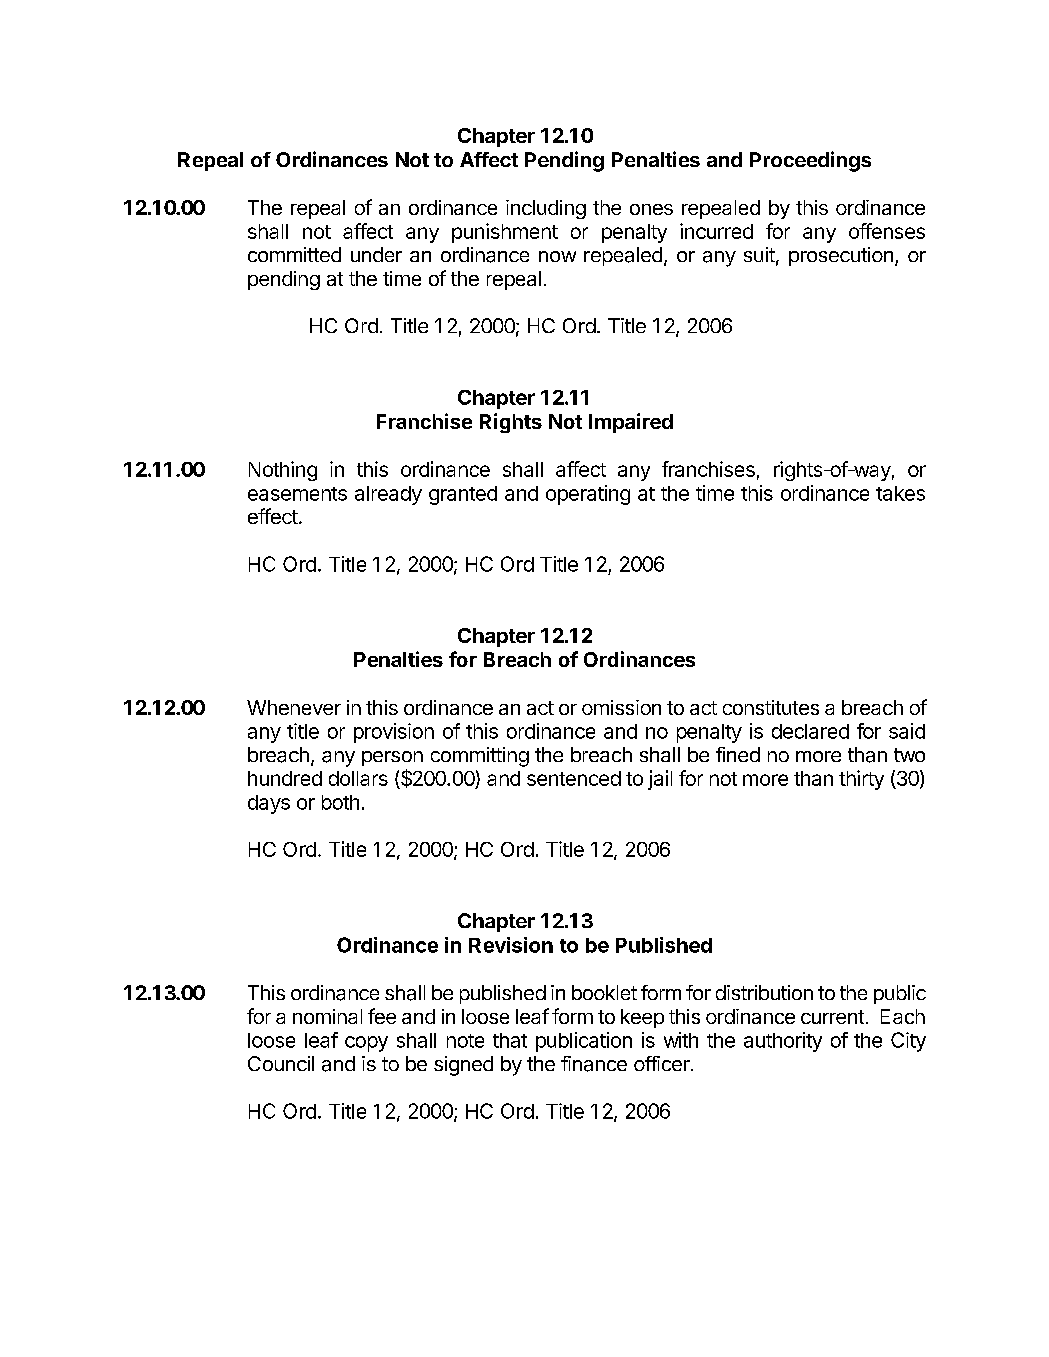 The height and width of the document is (1357, 1049). I want to click on constitutes, so click(771, 707).
